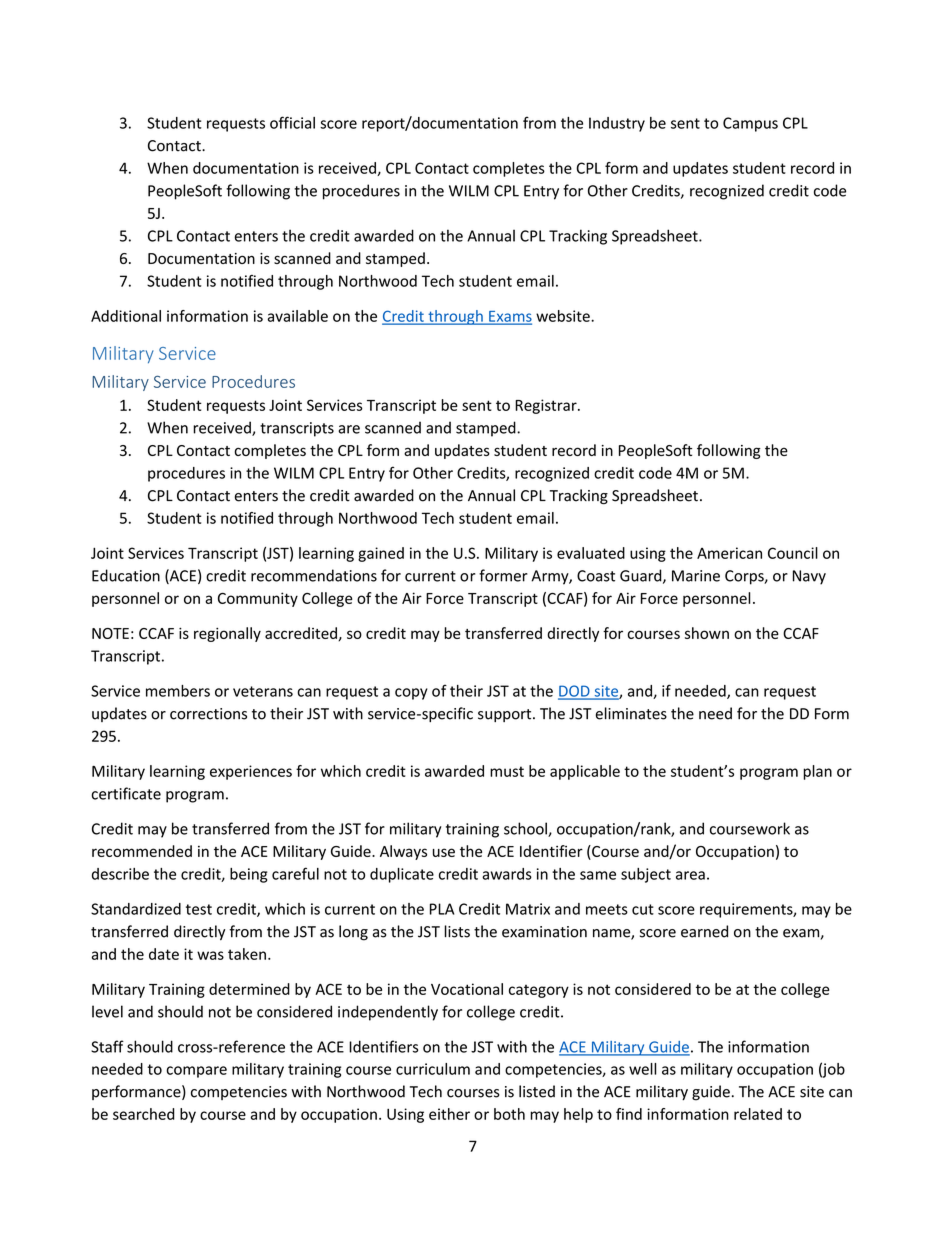 This screenshot has width=952, height=1233. I want to click on compare, so click(196, 1072).
